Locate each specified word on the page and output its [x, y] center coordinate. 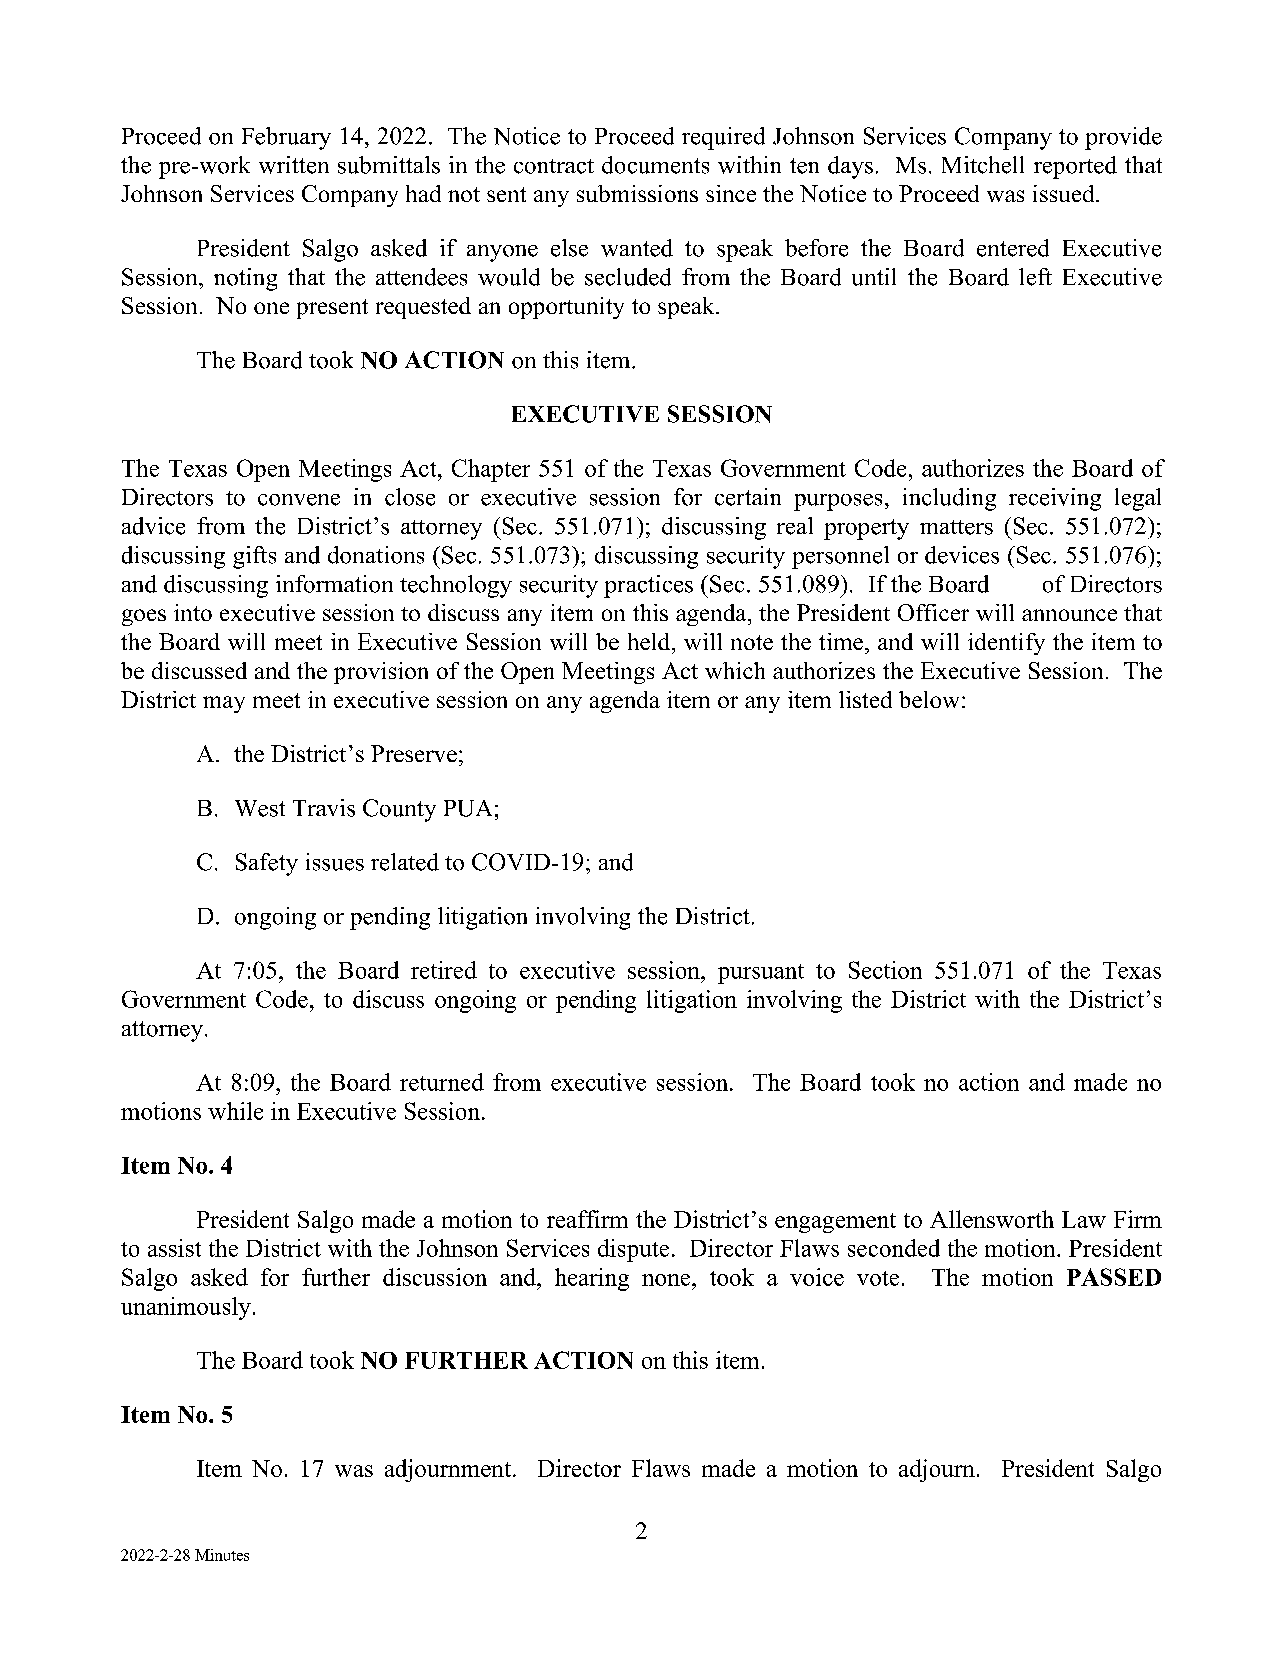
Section [885, 970]
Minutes [222, 1555]
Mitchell [983, 165]
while [235, 1111]
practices [648, 586]
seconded [894, 1248]
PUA [468, 808]
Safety [267, 864]
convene [299, 500]
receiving [1055, 499]
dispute [633, 1250]
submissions [637, 193]
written [294, 165]
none [667, 1280]
